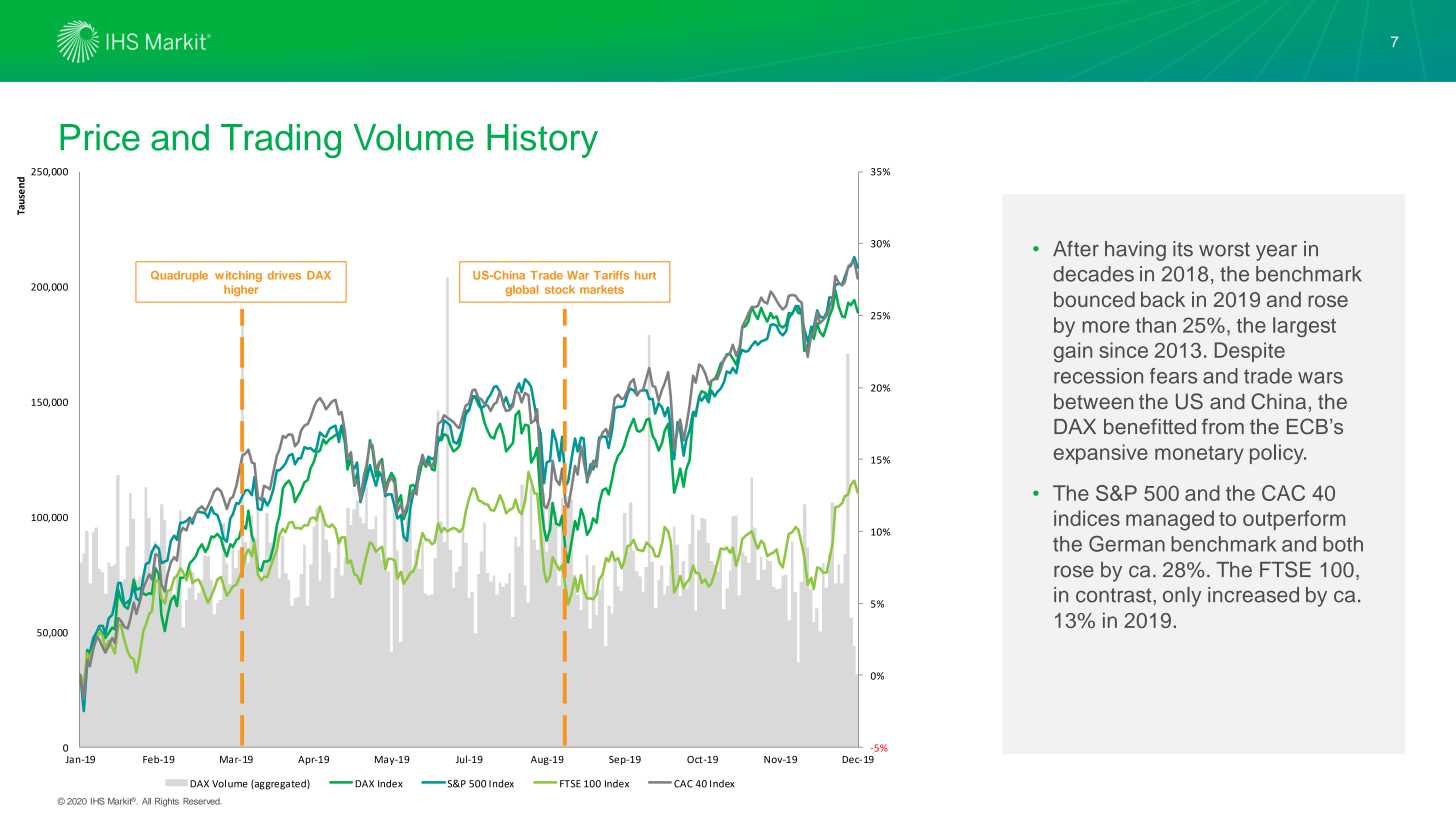 The image size is (1456, 818). I want to click on expansive, so click(1100, 454).
